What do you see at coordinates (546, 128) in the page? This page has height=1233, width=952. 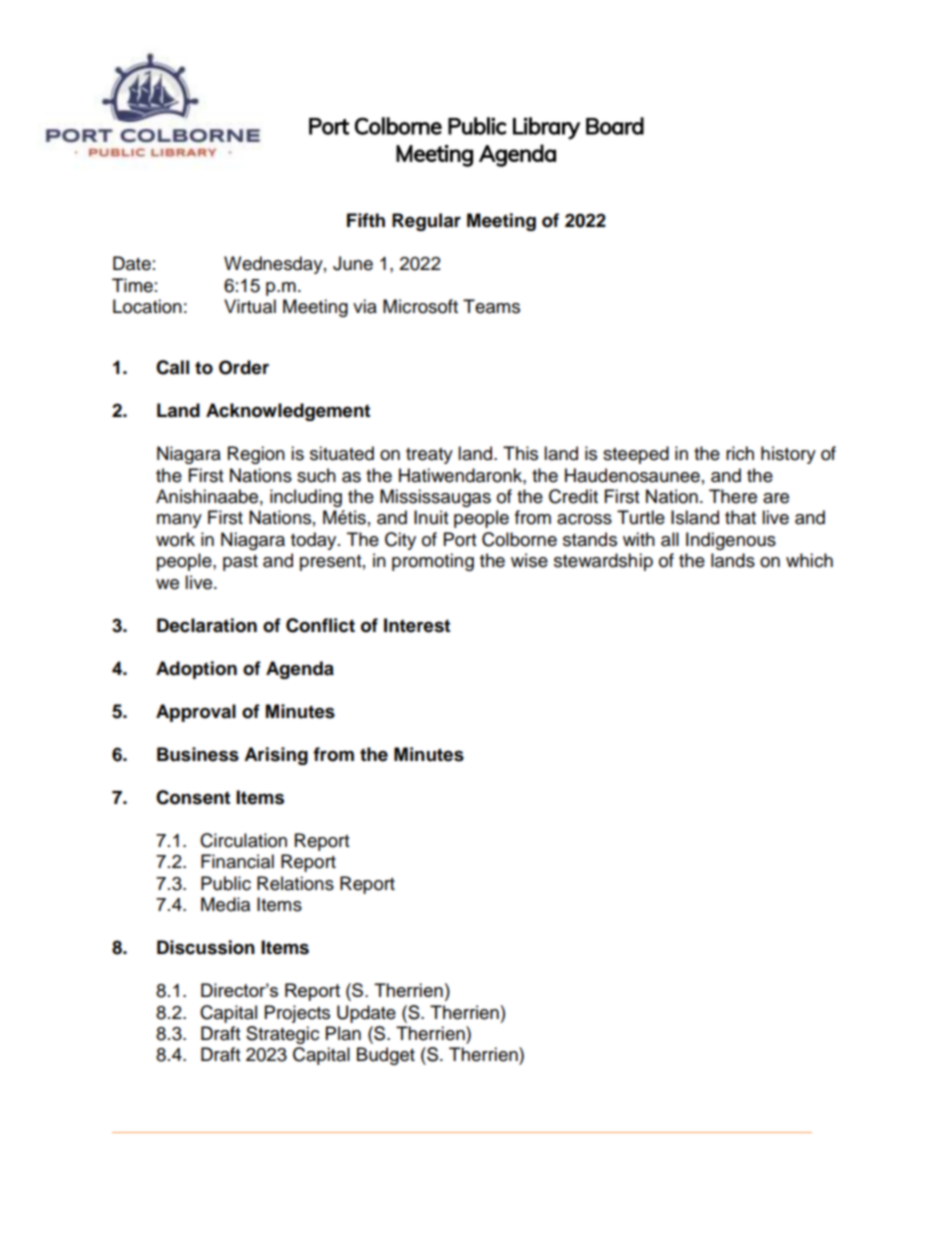 I see `Library` at bounding box center [546, 128].
